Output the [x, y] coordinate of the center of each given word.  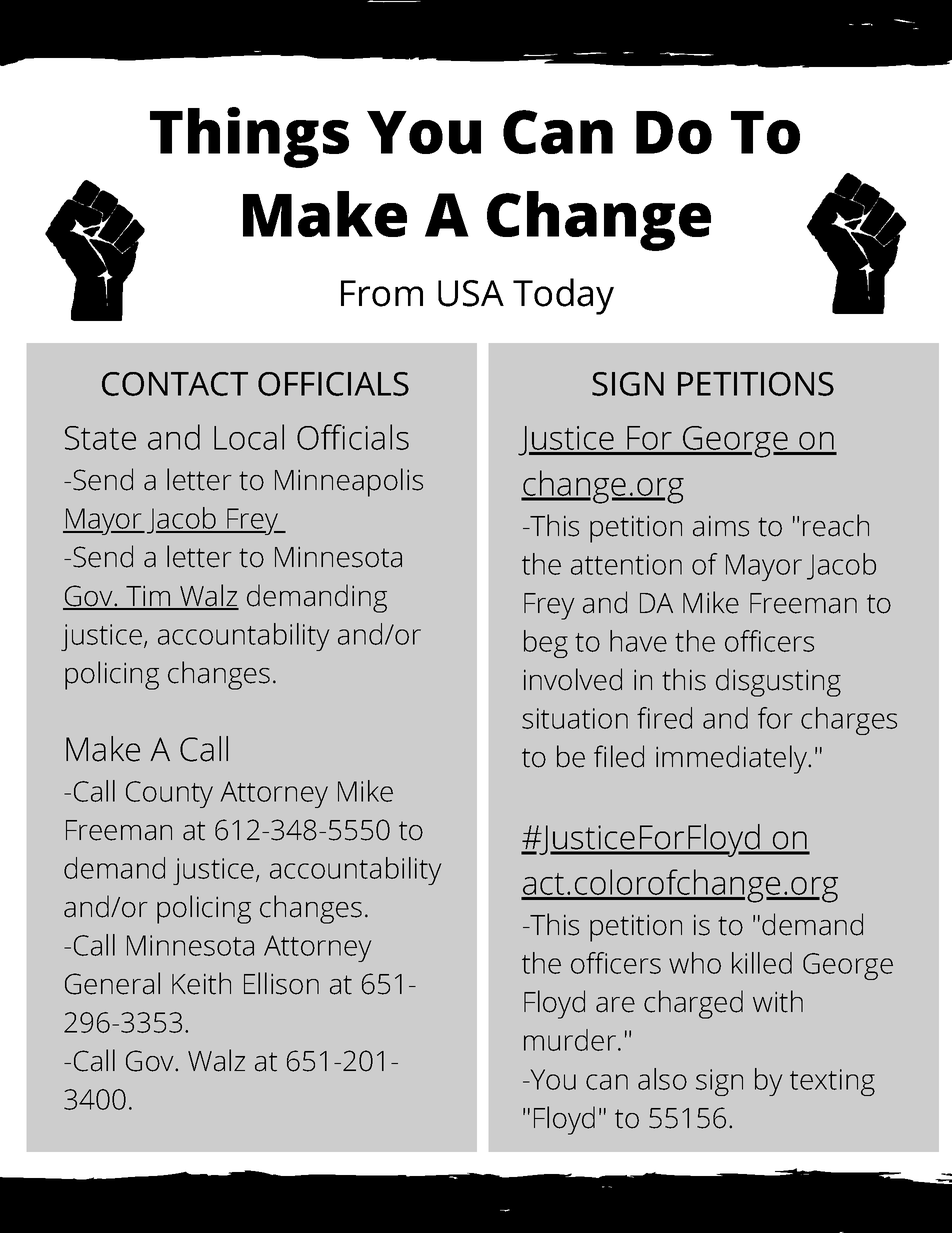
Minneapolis [349, 482]
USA [471, 293]
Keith [201, 983]
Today [563, 296]
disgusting [778, 682]
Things [249, 137]
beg [546, 644]
